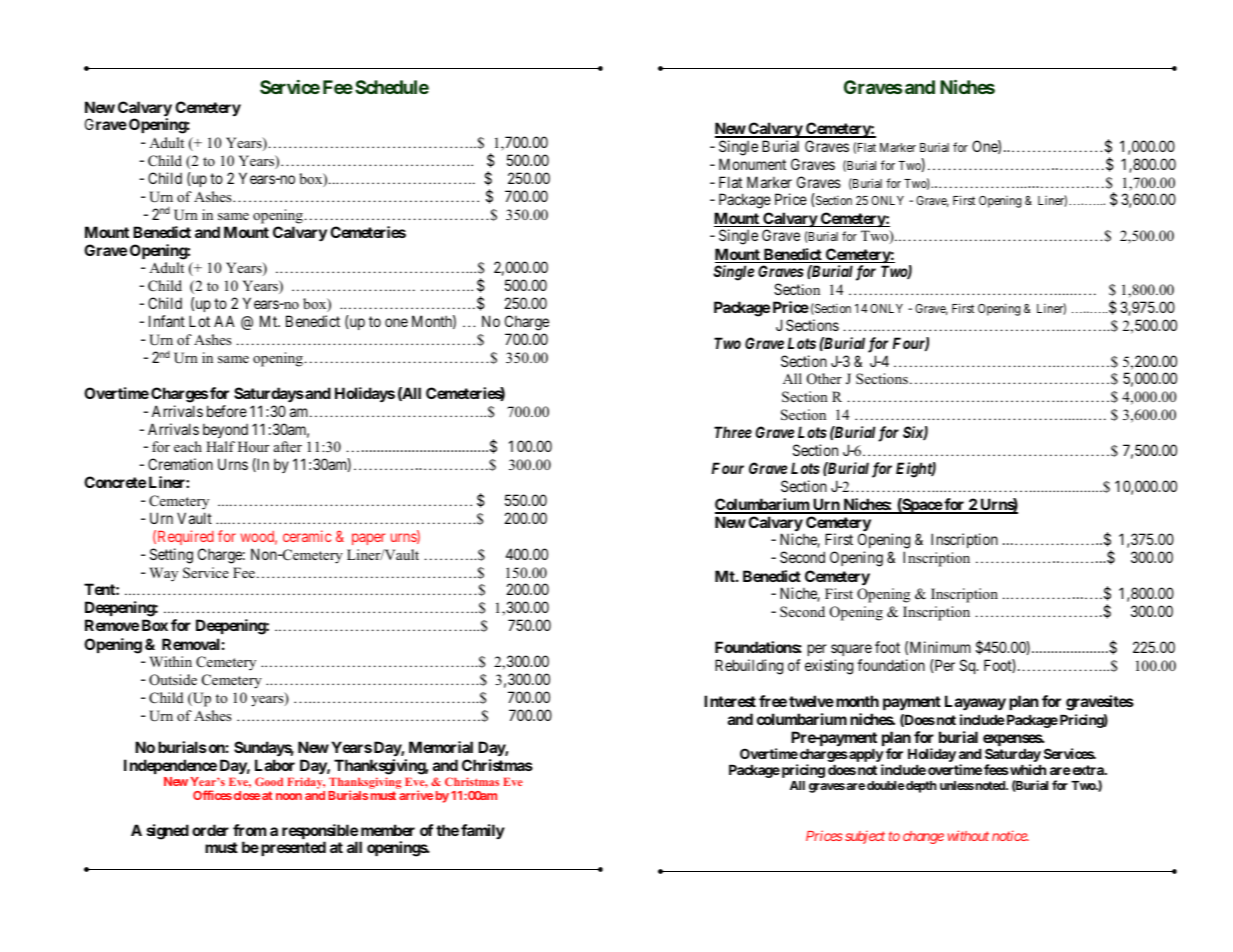  What do you see at coordinates (483, 831) in the screenshot?
I see `family` at bounding box center [483, 831].
